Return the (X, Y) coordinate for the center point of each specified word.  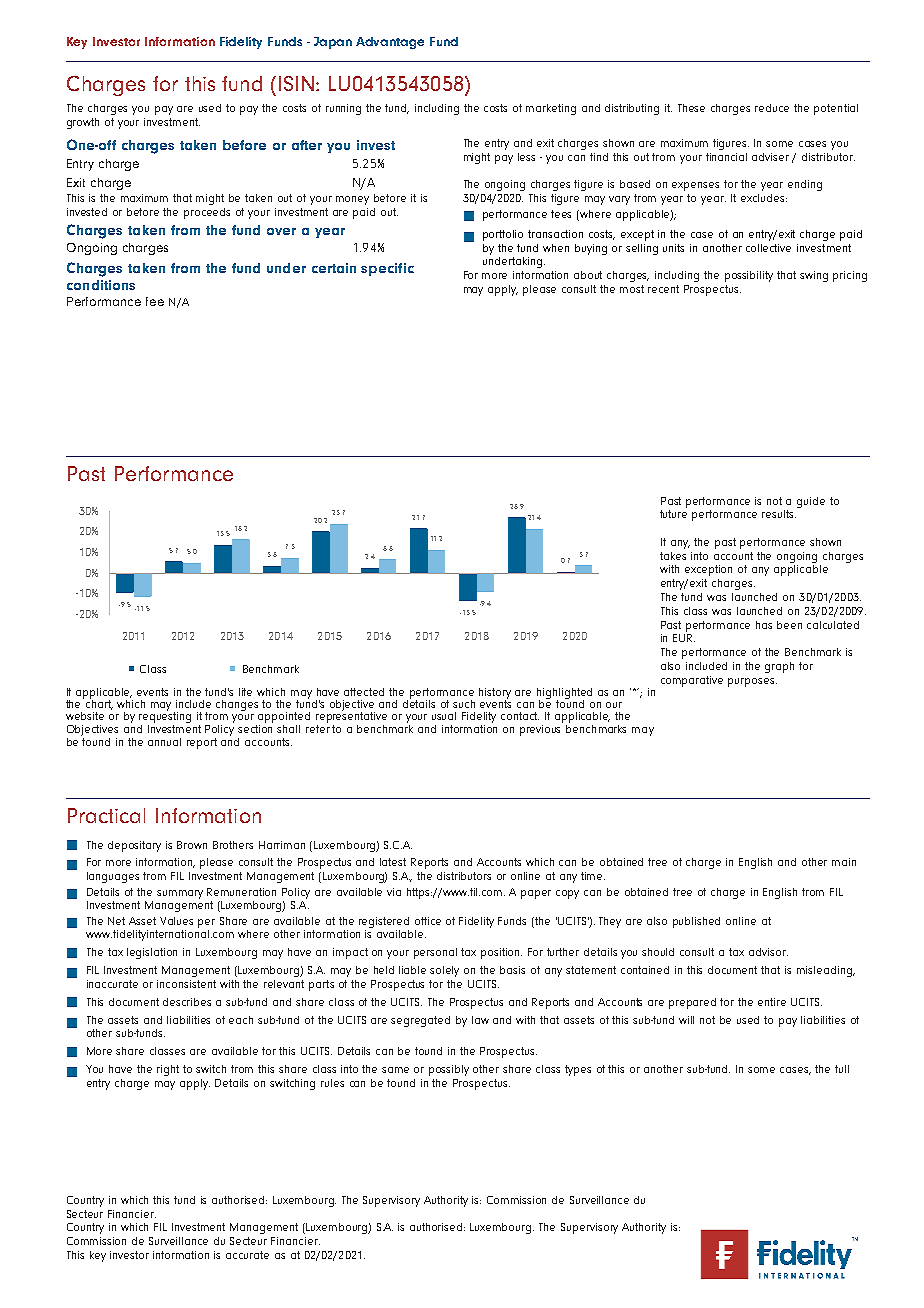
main (844, 862)
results (779, 514)
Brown (192, 845)
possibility (749, 276)
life (245, 692)
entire (772, 1002)
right (168, 1070)
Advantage (390, 43)
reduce (772, 108)
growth (83, 123)
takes (673, 556)
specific (387, 269)
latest (393, 862)
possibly (449, 1070)
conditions (101, 285)
